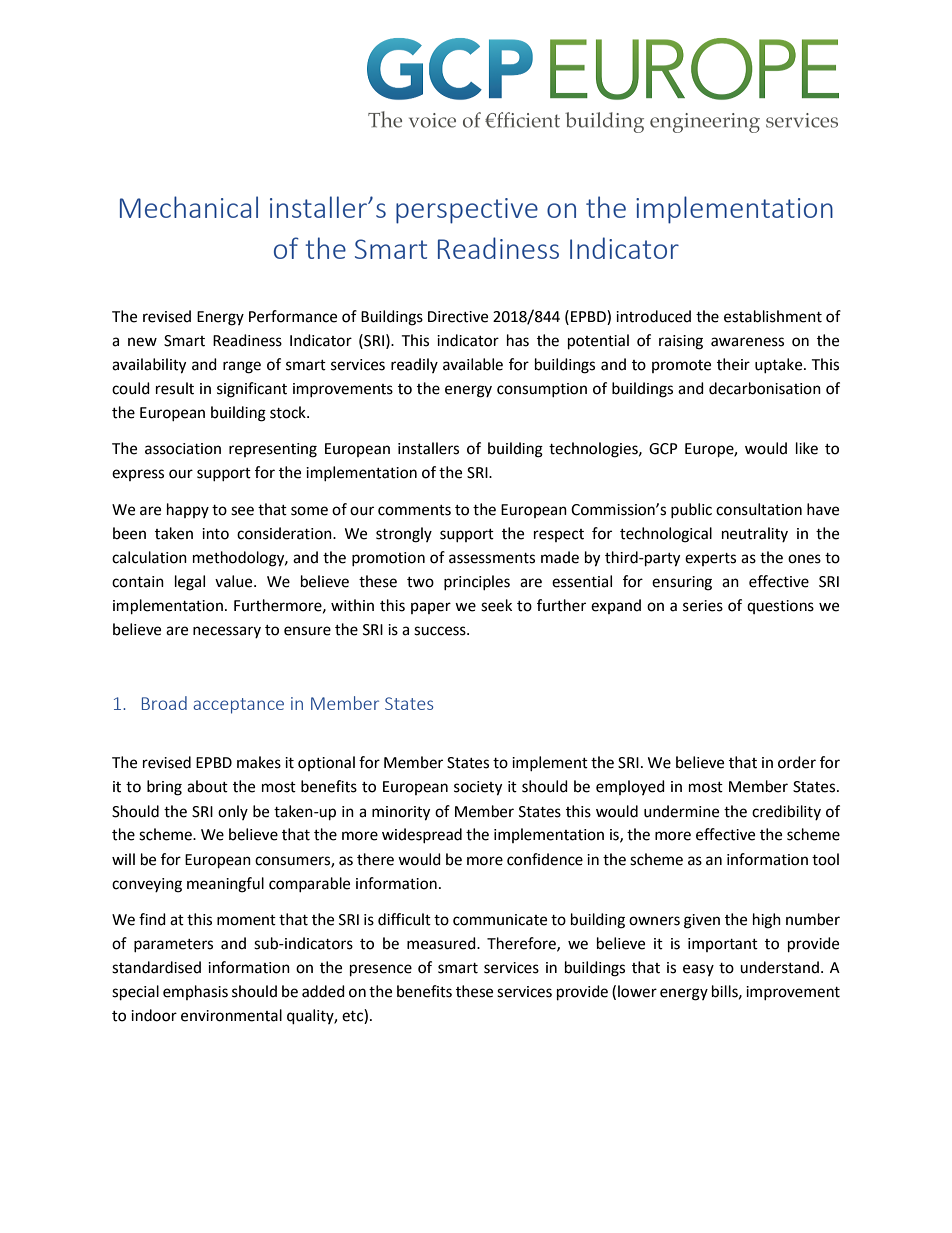 Image resolution: width=952 pixels, height=1233 pixels. I want to click on necessary, so click(227, 632).
